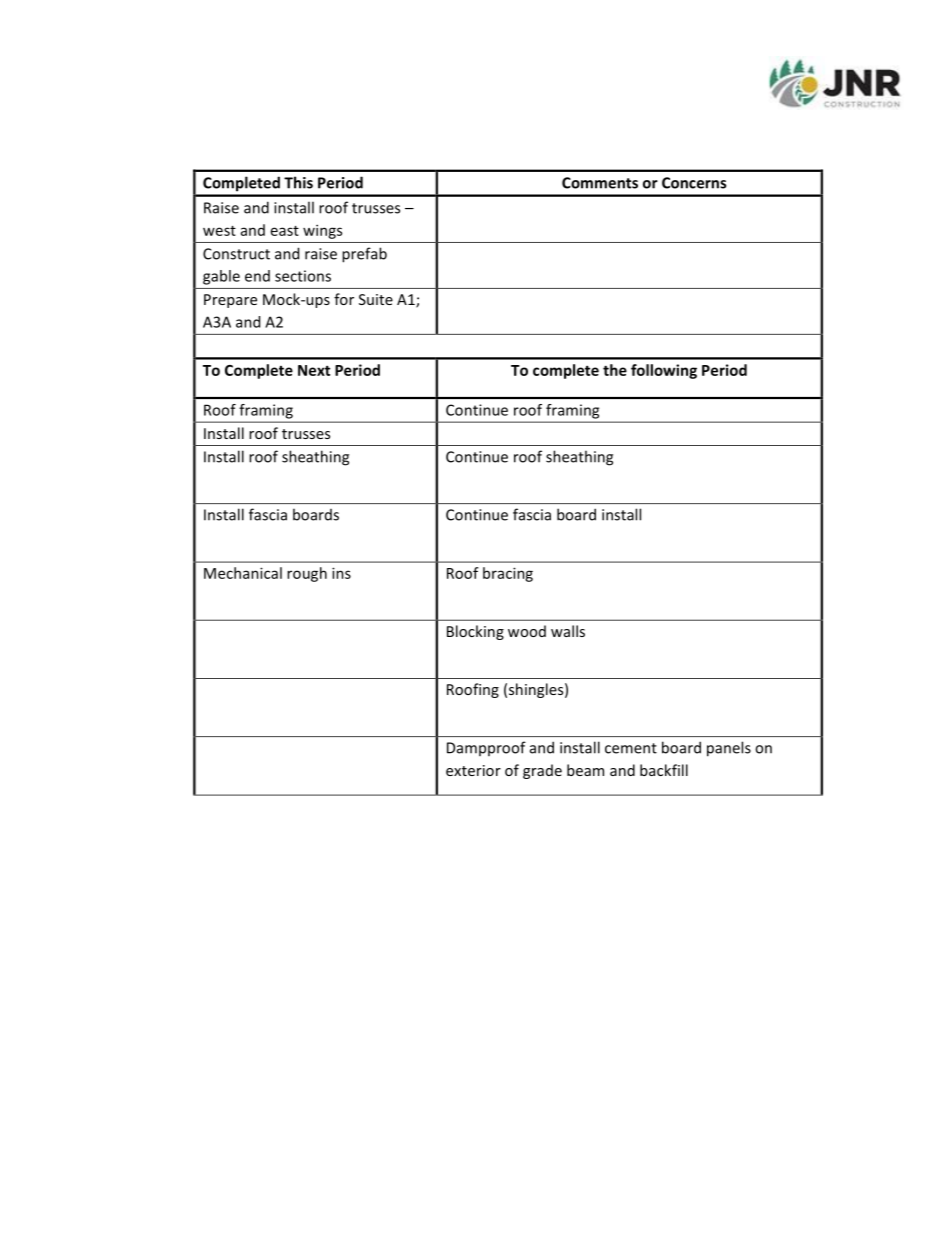 This page has height=1233, width=952. What do you see at coordinates (298, 182) in the page?
I see `This` at bounding box center [298, 182].
